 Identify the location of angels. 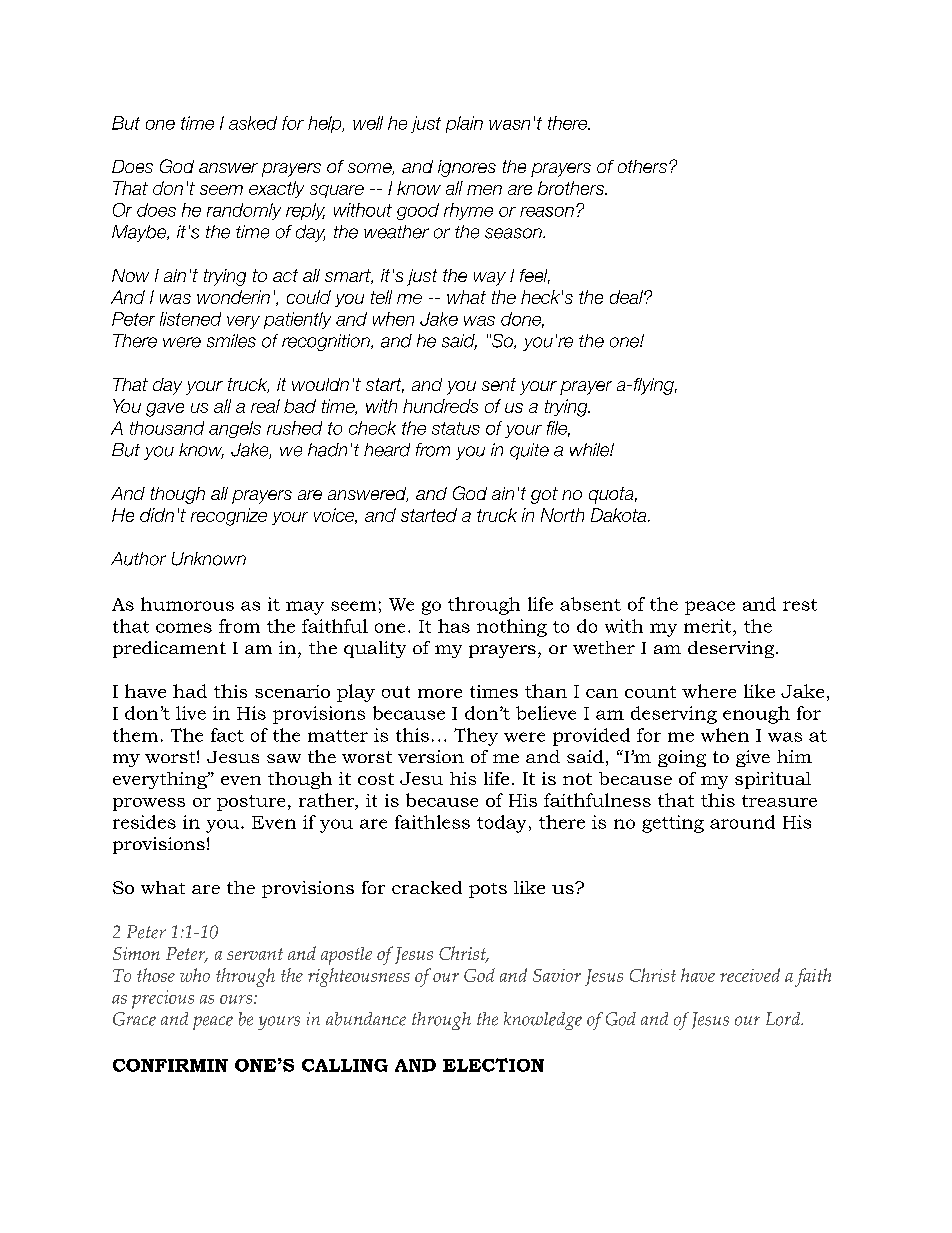
(235, 429).
